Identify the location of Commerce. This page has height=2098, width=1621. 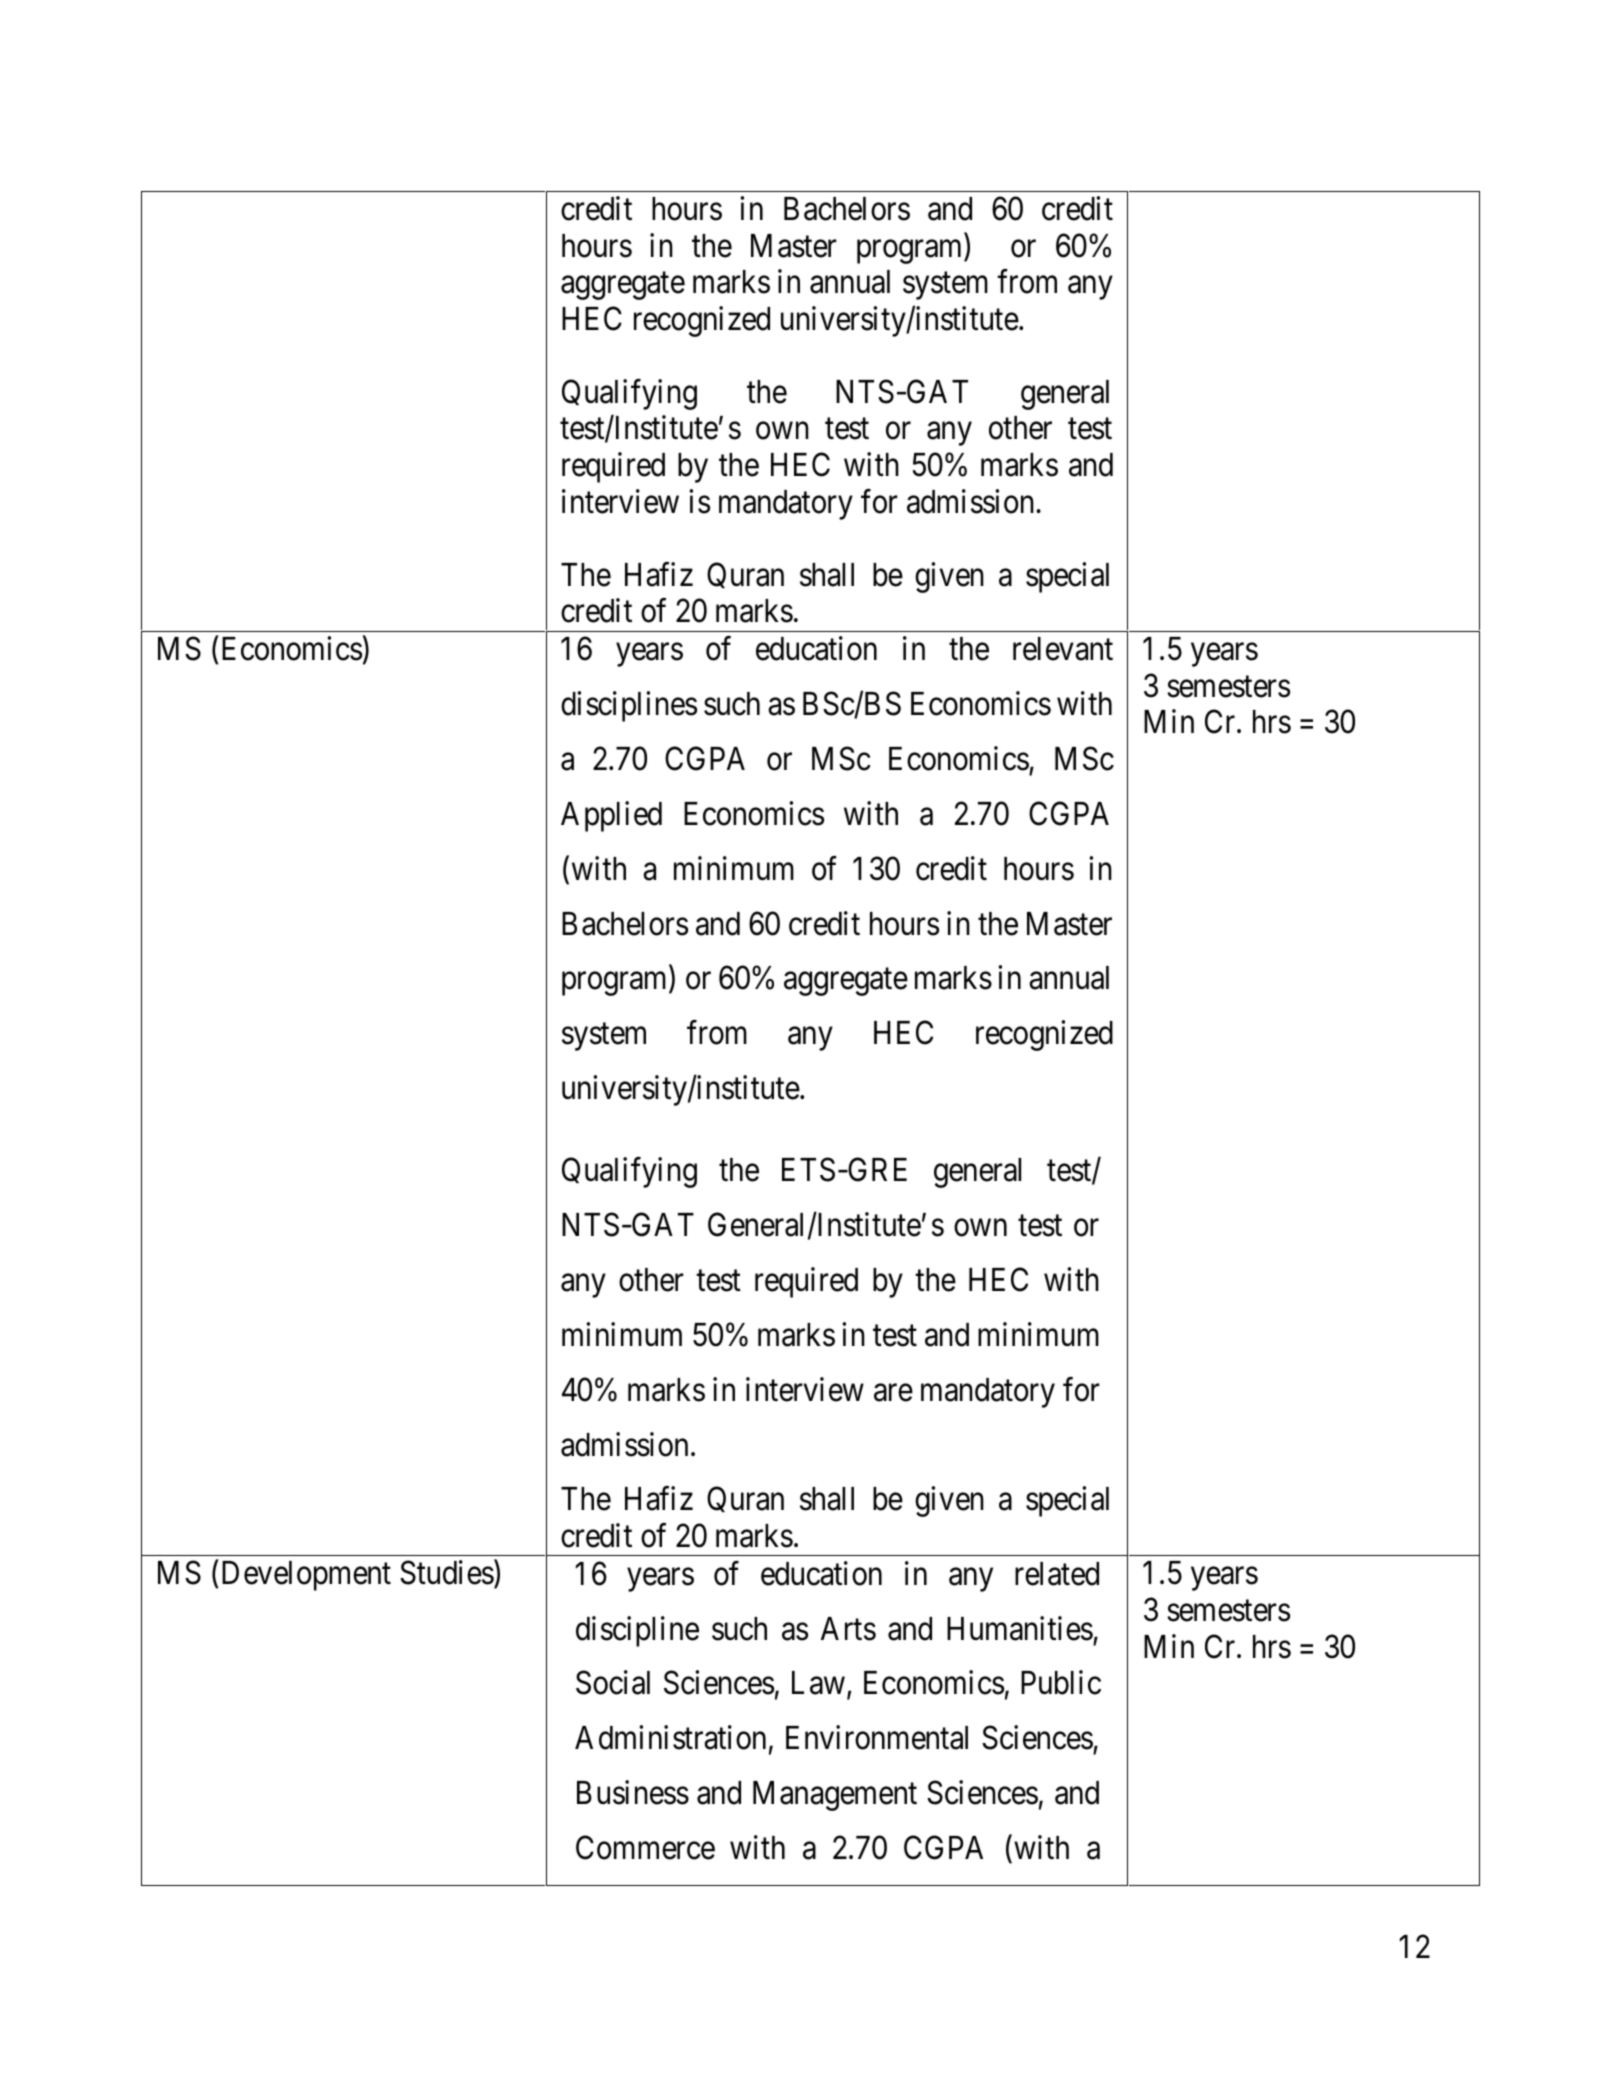
(645, 1848).
